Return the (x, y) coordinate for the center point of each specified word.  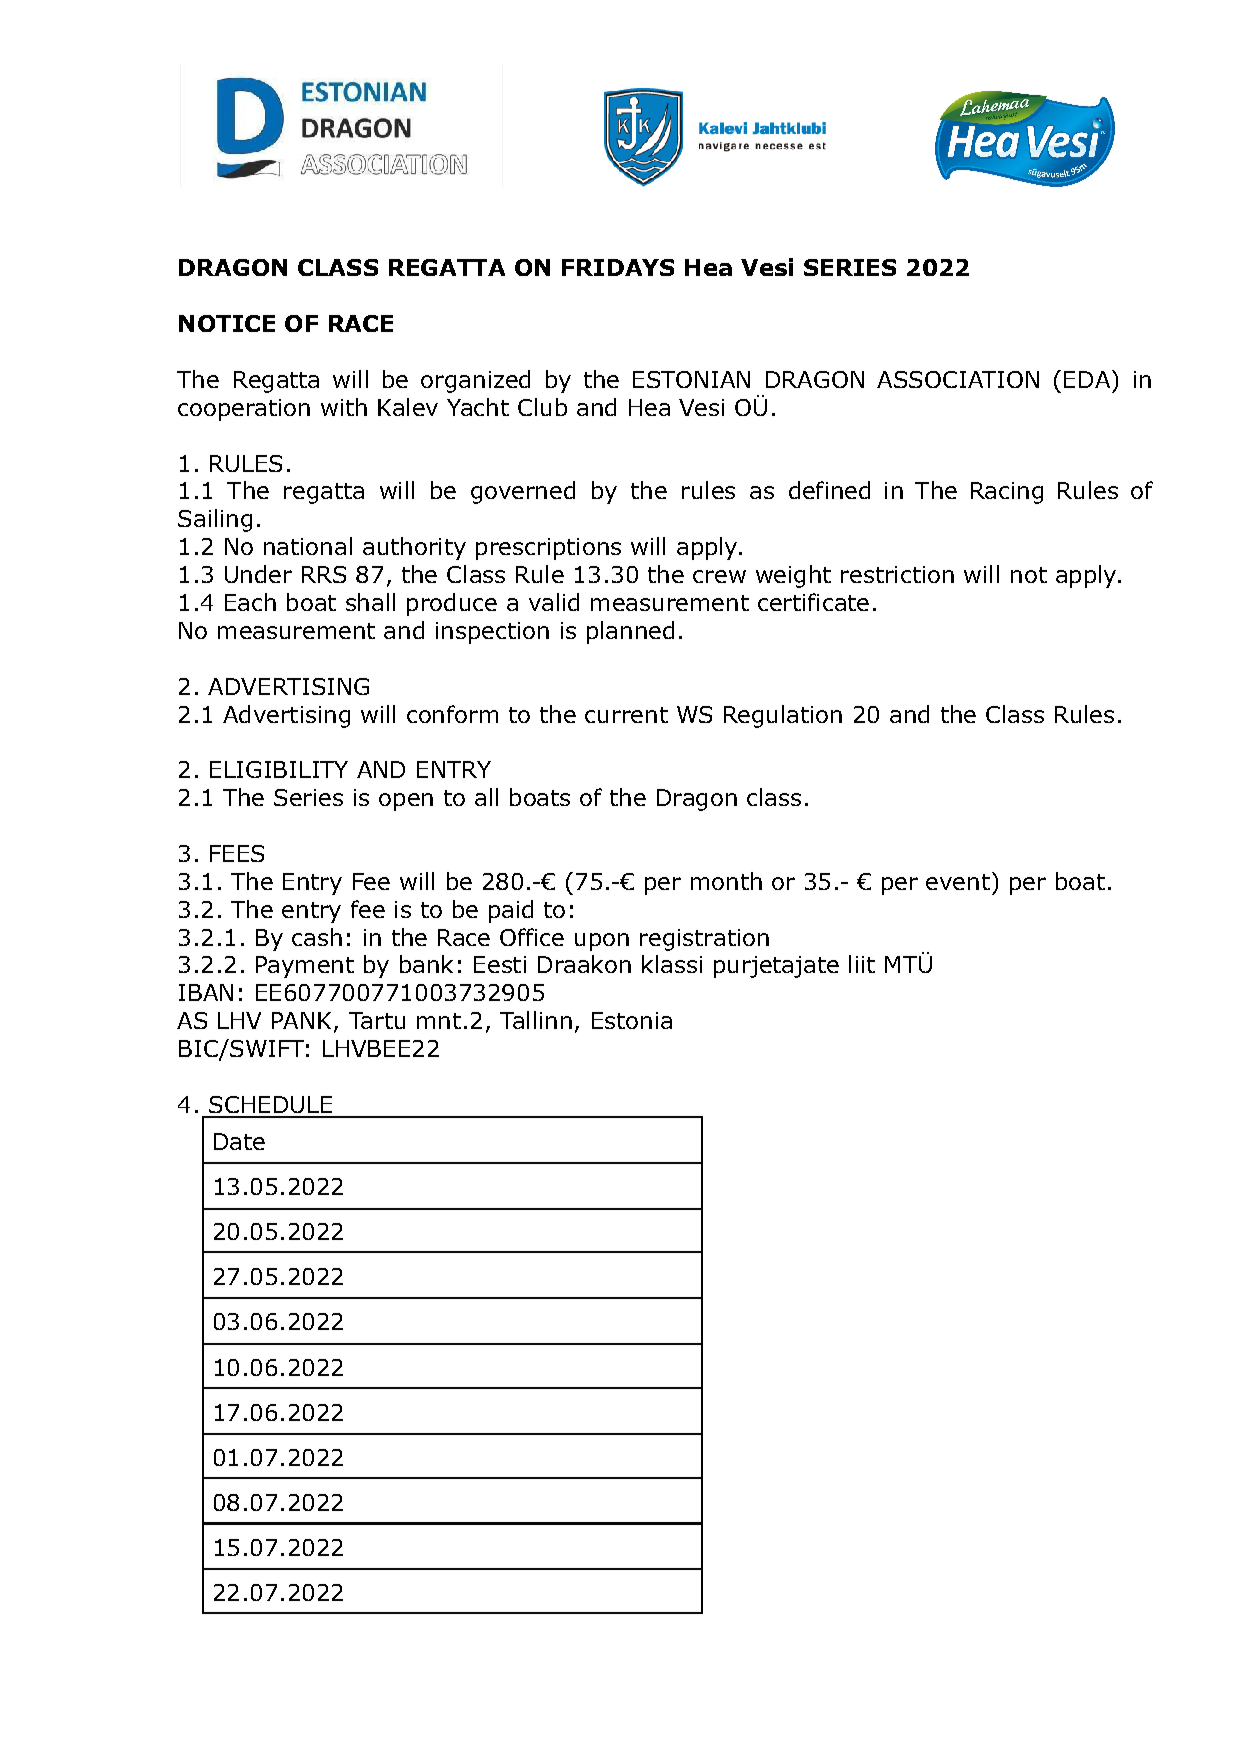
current (626, 715)
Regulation (783, 716)
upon (602, 942)
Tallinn (536, 1020)
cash (317, 937)
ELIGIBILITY (279, 769)
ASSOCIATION (958, 379)
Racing (1007, 493)
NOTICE (227, 323)
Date (239, 1141)
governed (523, 492)
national (308, 546)
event (958, 882)
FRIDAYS (618, 267)
